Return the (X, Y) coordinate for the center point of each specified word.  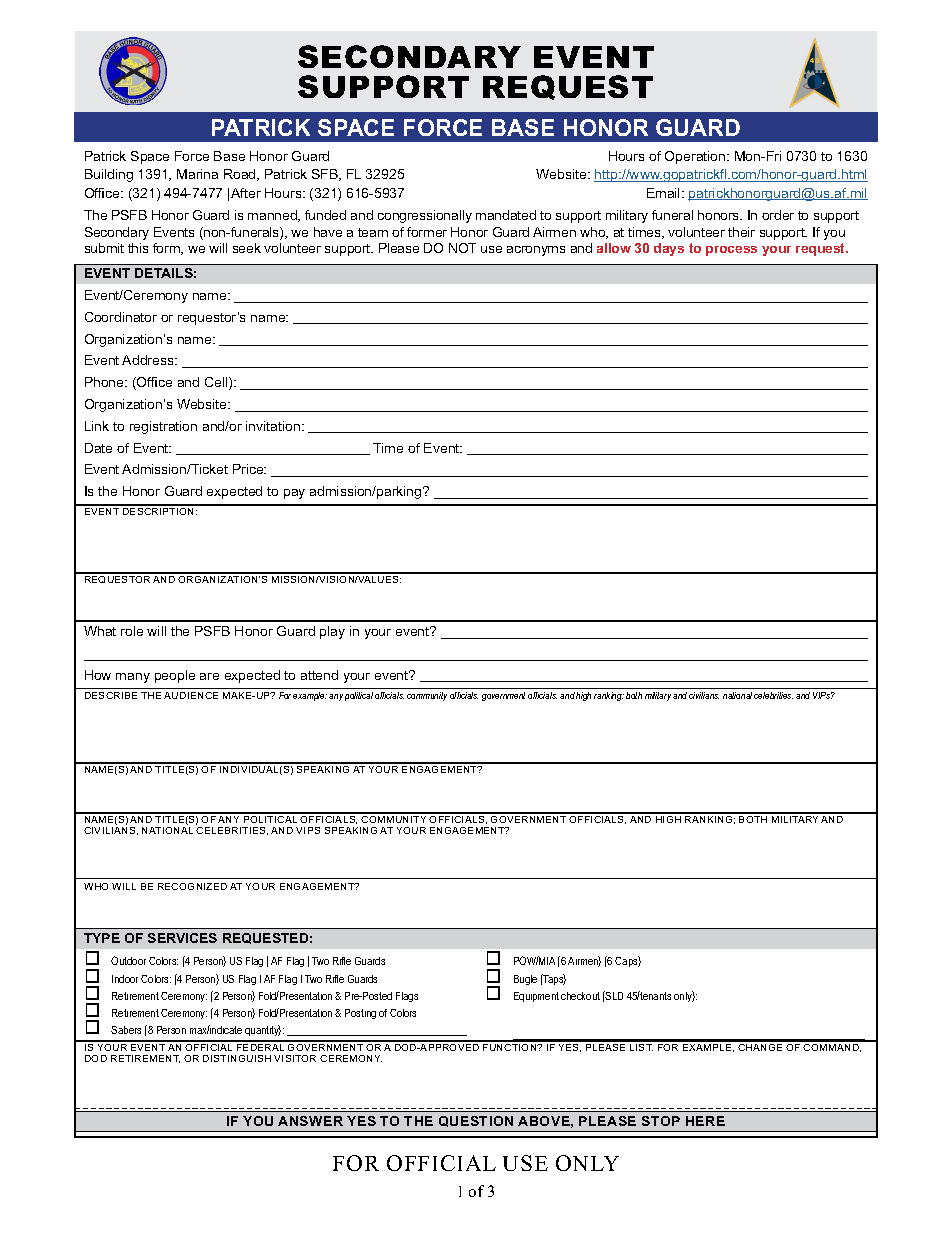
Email (665, 193)
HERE (705, 1121)
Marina (197, 174)
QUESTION (476, 1121)
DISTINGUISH (237, 1058)
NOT (462, 248)
